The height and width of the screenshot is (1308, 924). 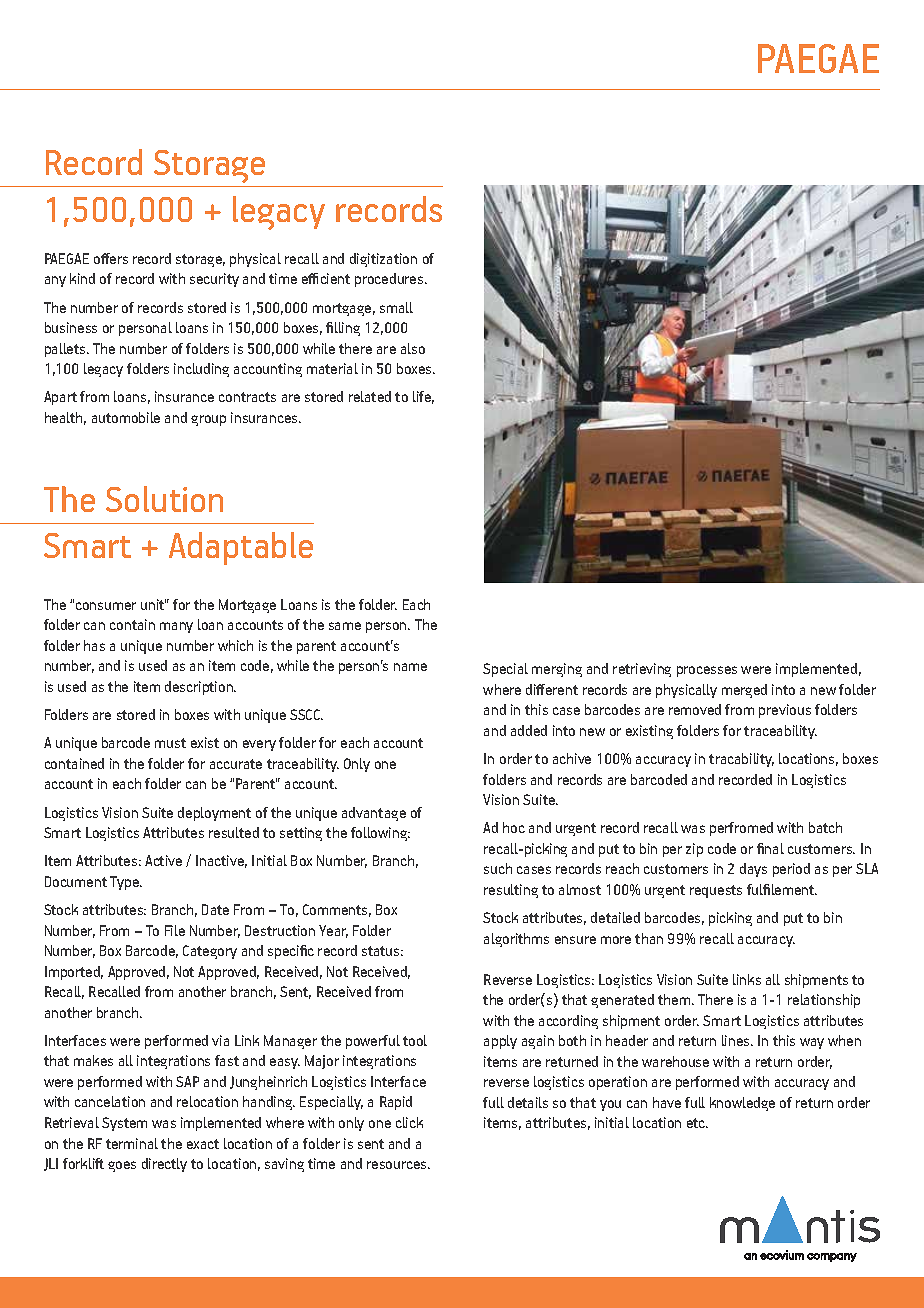 I want to click on terminal, so click(x=132, y=1143).
